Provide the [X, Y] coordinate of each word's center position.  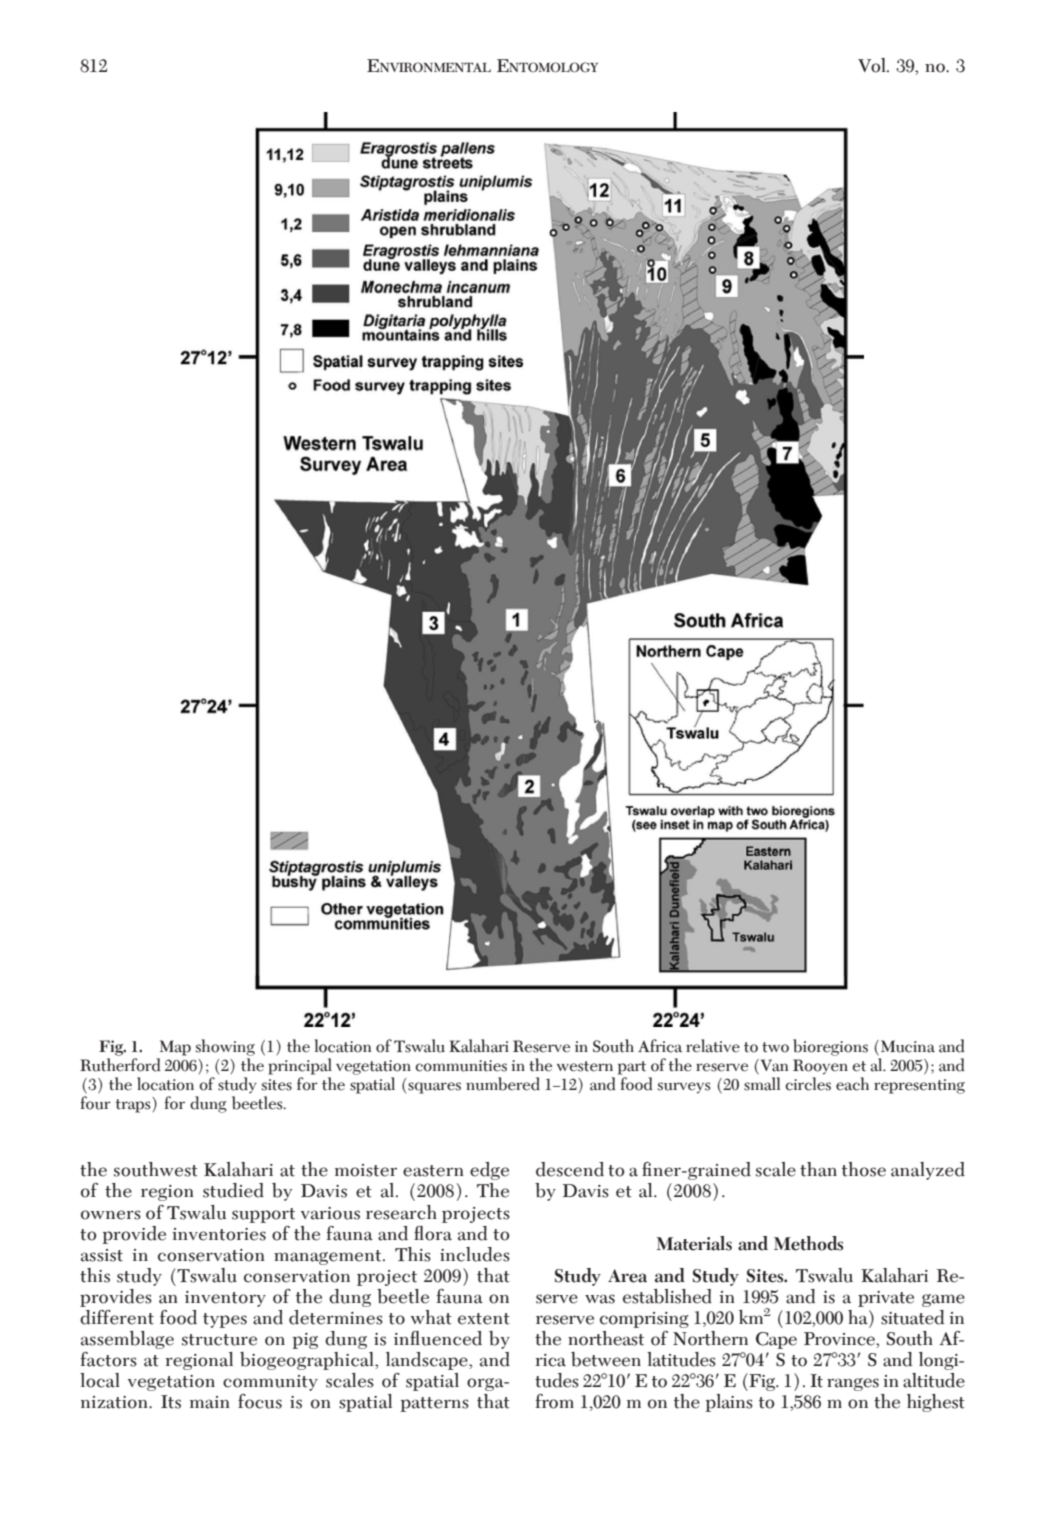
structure [219, 1340]
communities [461, 1066]
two [775, 1047]
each [852, 1084]
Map [175, 1048]
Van [773, 1066]
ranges [853, 1384]
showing [225, 1047]
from [554, 1401]
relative [713, 1046]
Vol [873, 65]
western [585, 1066]
